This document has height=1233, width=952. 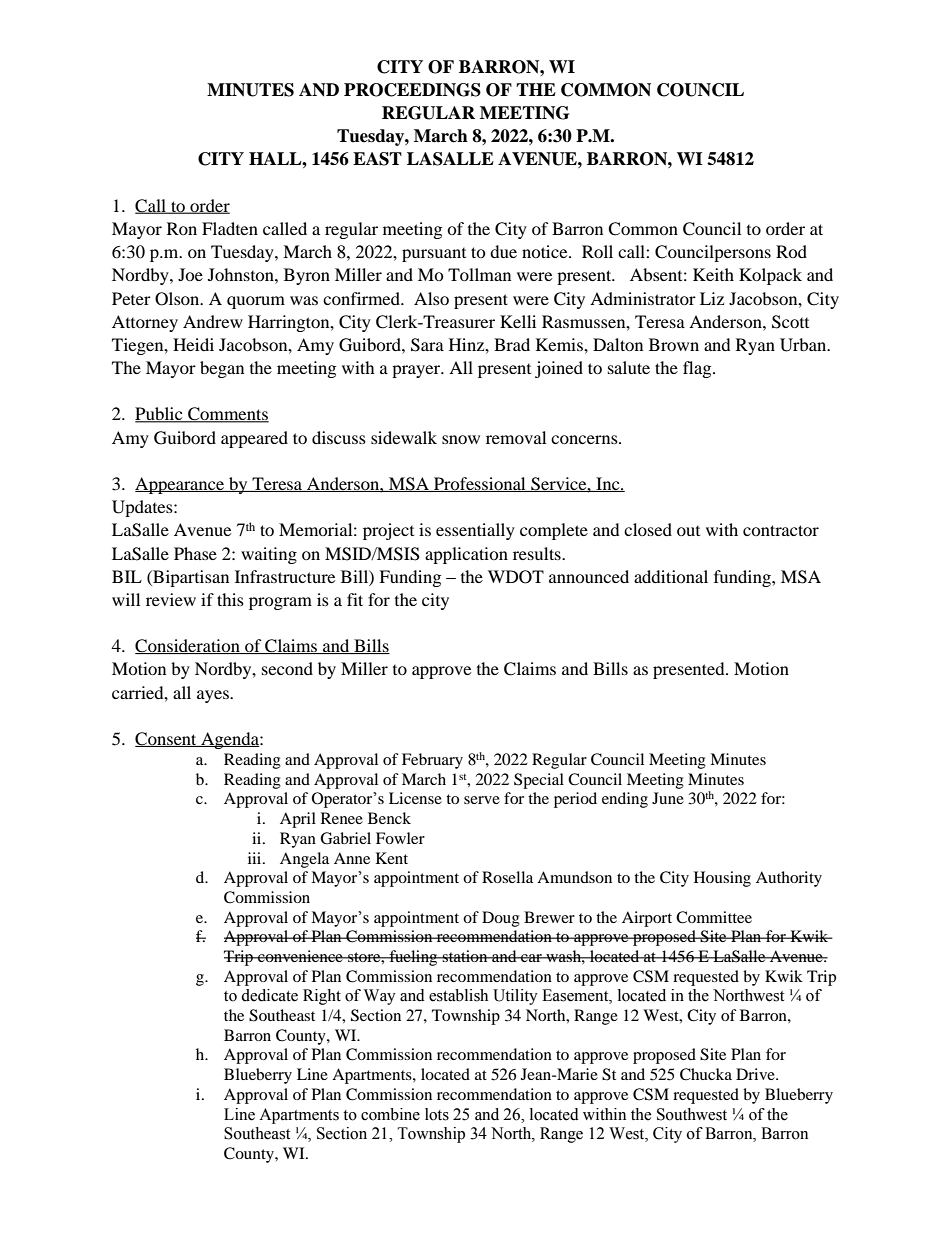 What do you see at coordinates (412, 90) in the document?
I see `PROCEEDINGS` at bounding box center [412, 90].
